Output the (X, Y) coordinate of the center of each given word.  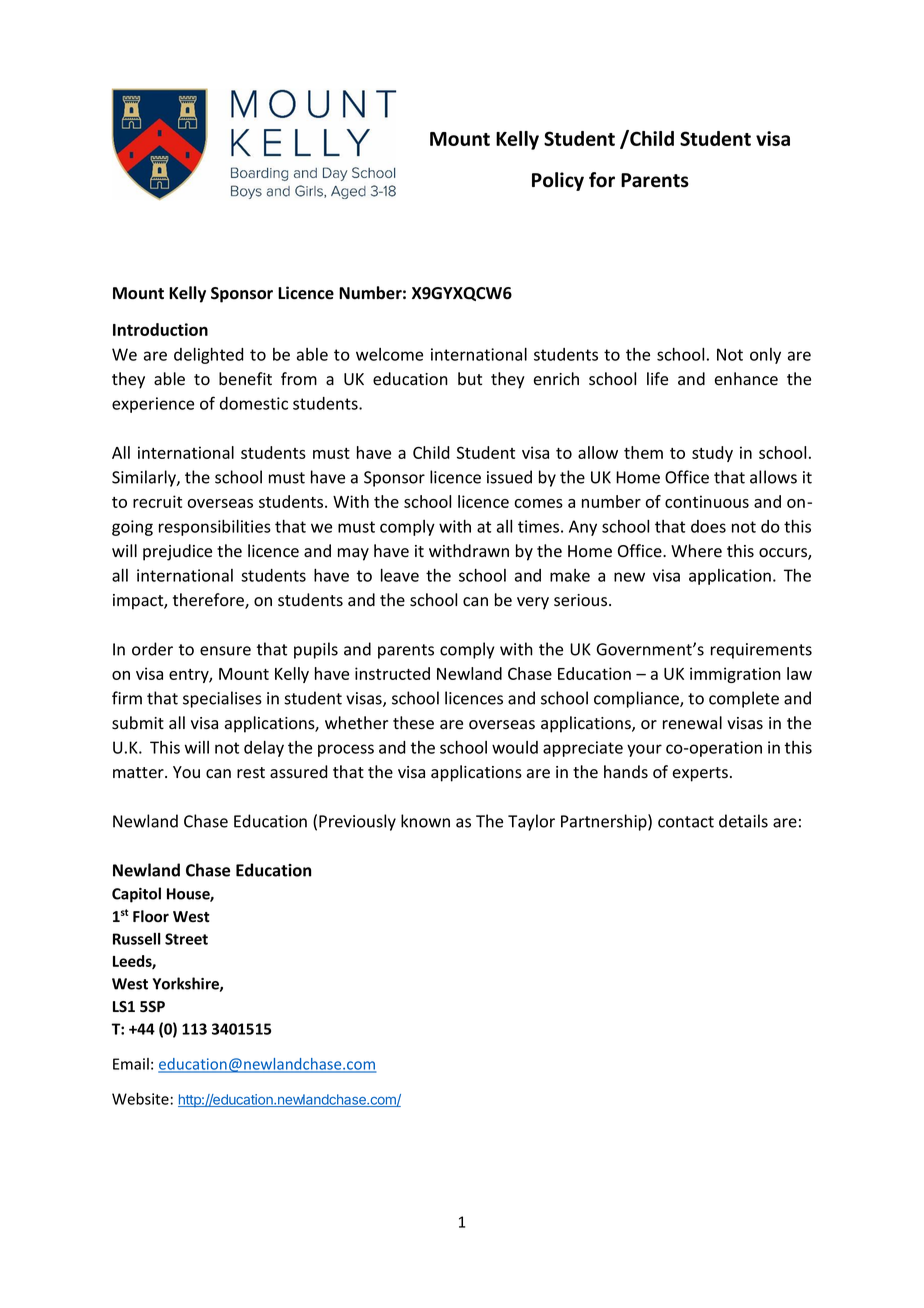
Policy (558, 181)
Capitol (136, 895)
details (743, 821)
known (425, 821)
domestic (254, 403)
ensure (225, 651)
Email (131, 1064)
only (765, 356)
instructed (392, 673)
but (470, 379)
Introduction (160, 329)
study (712, 454)
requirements (761, 651)
